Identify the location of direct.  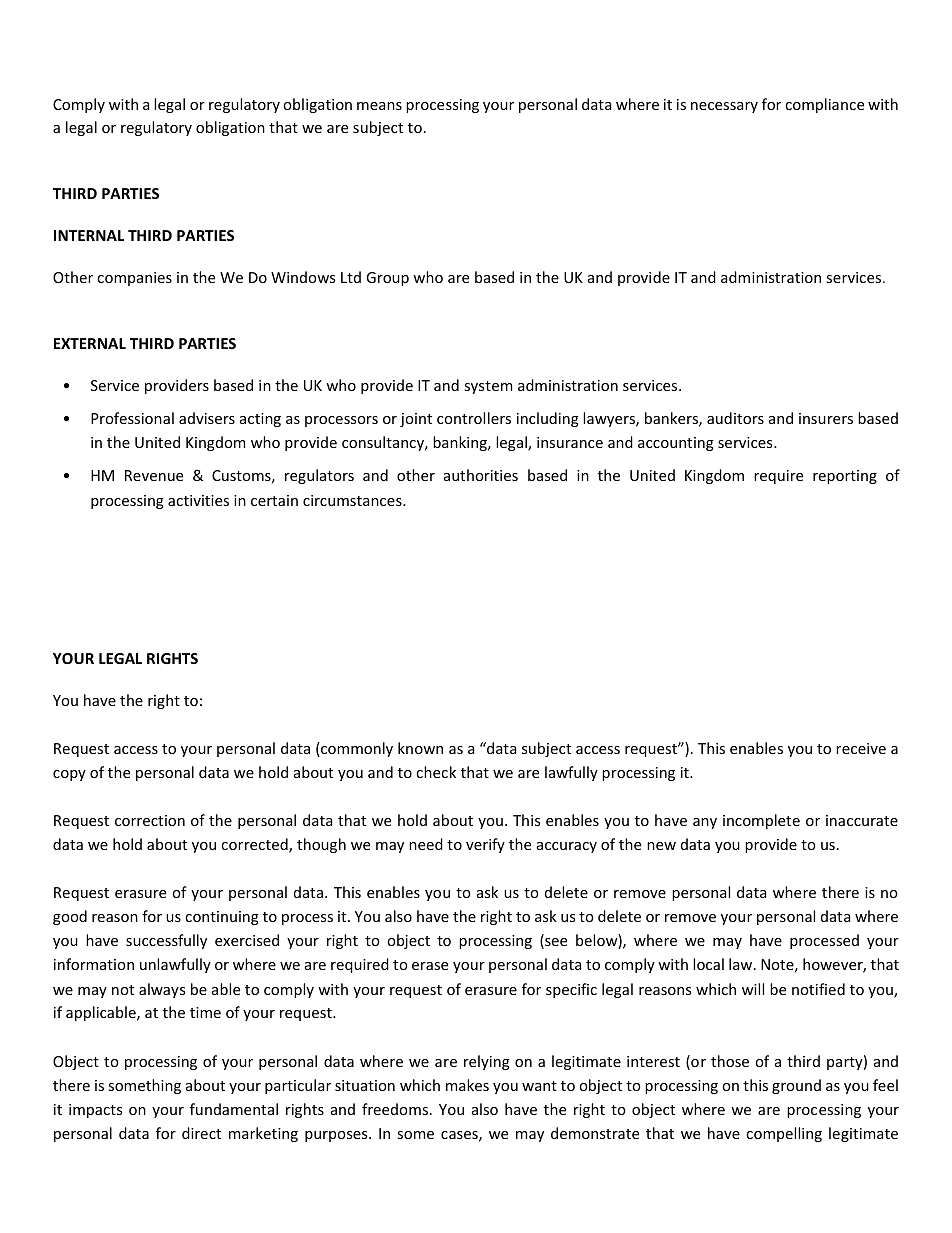
(201, 1133).
